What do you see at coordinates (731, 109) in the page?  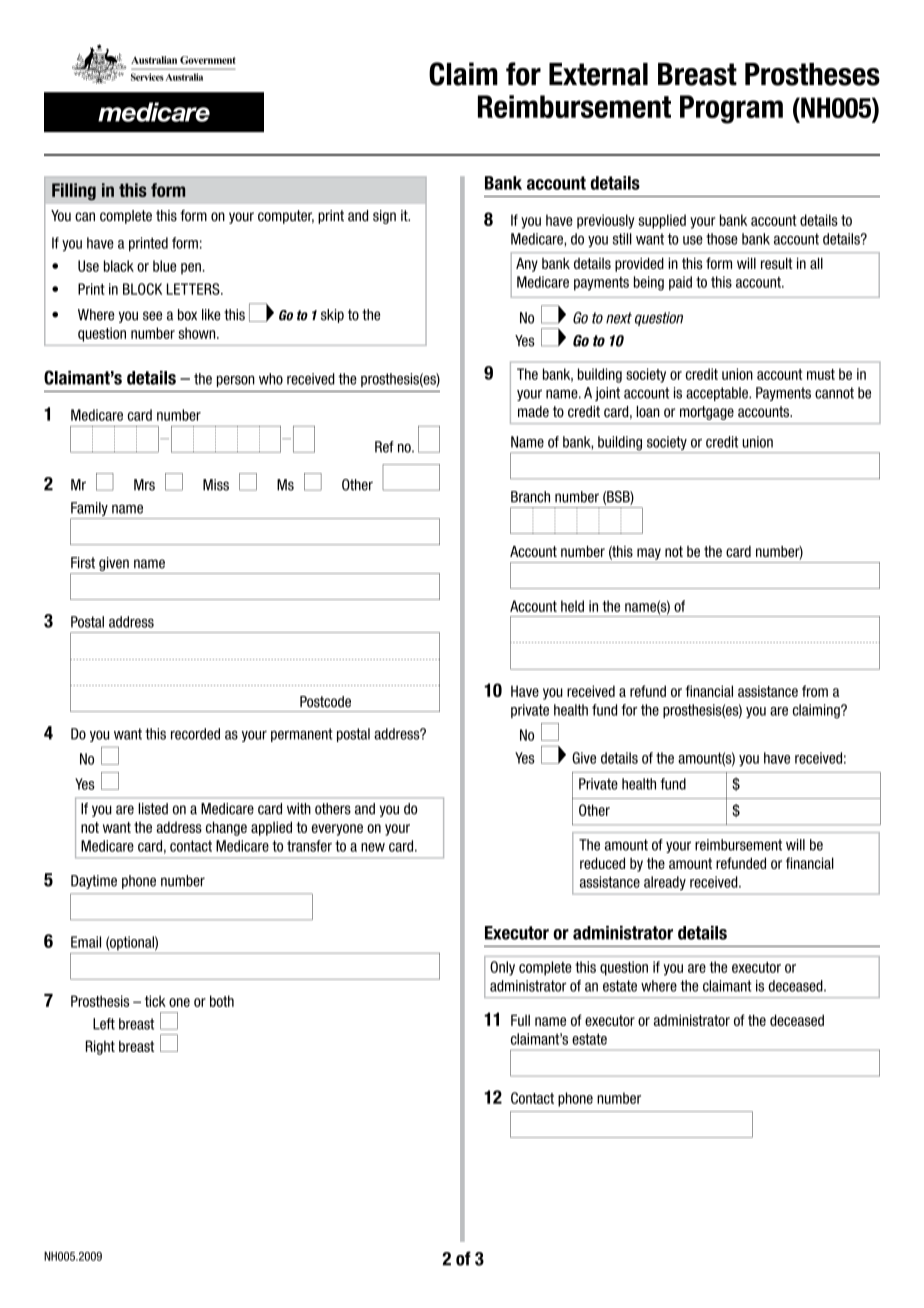 I see `Program` at bounding box center [731, 109].
